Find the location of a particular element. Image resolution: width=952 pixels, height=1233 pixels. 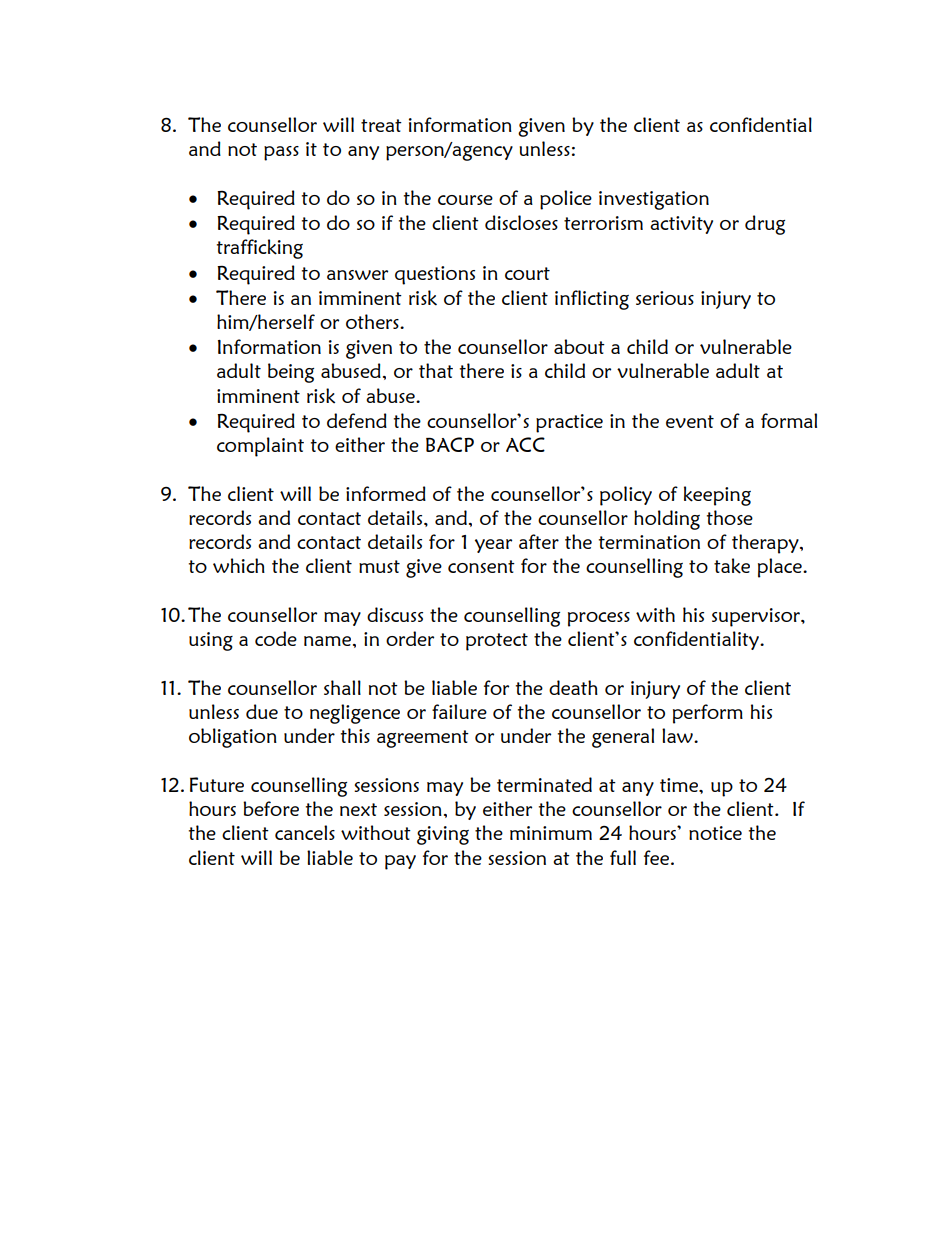

pass is located at coordinates (281, 153).
